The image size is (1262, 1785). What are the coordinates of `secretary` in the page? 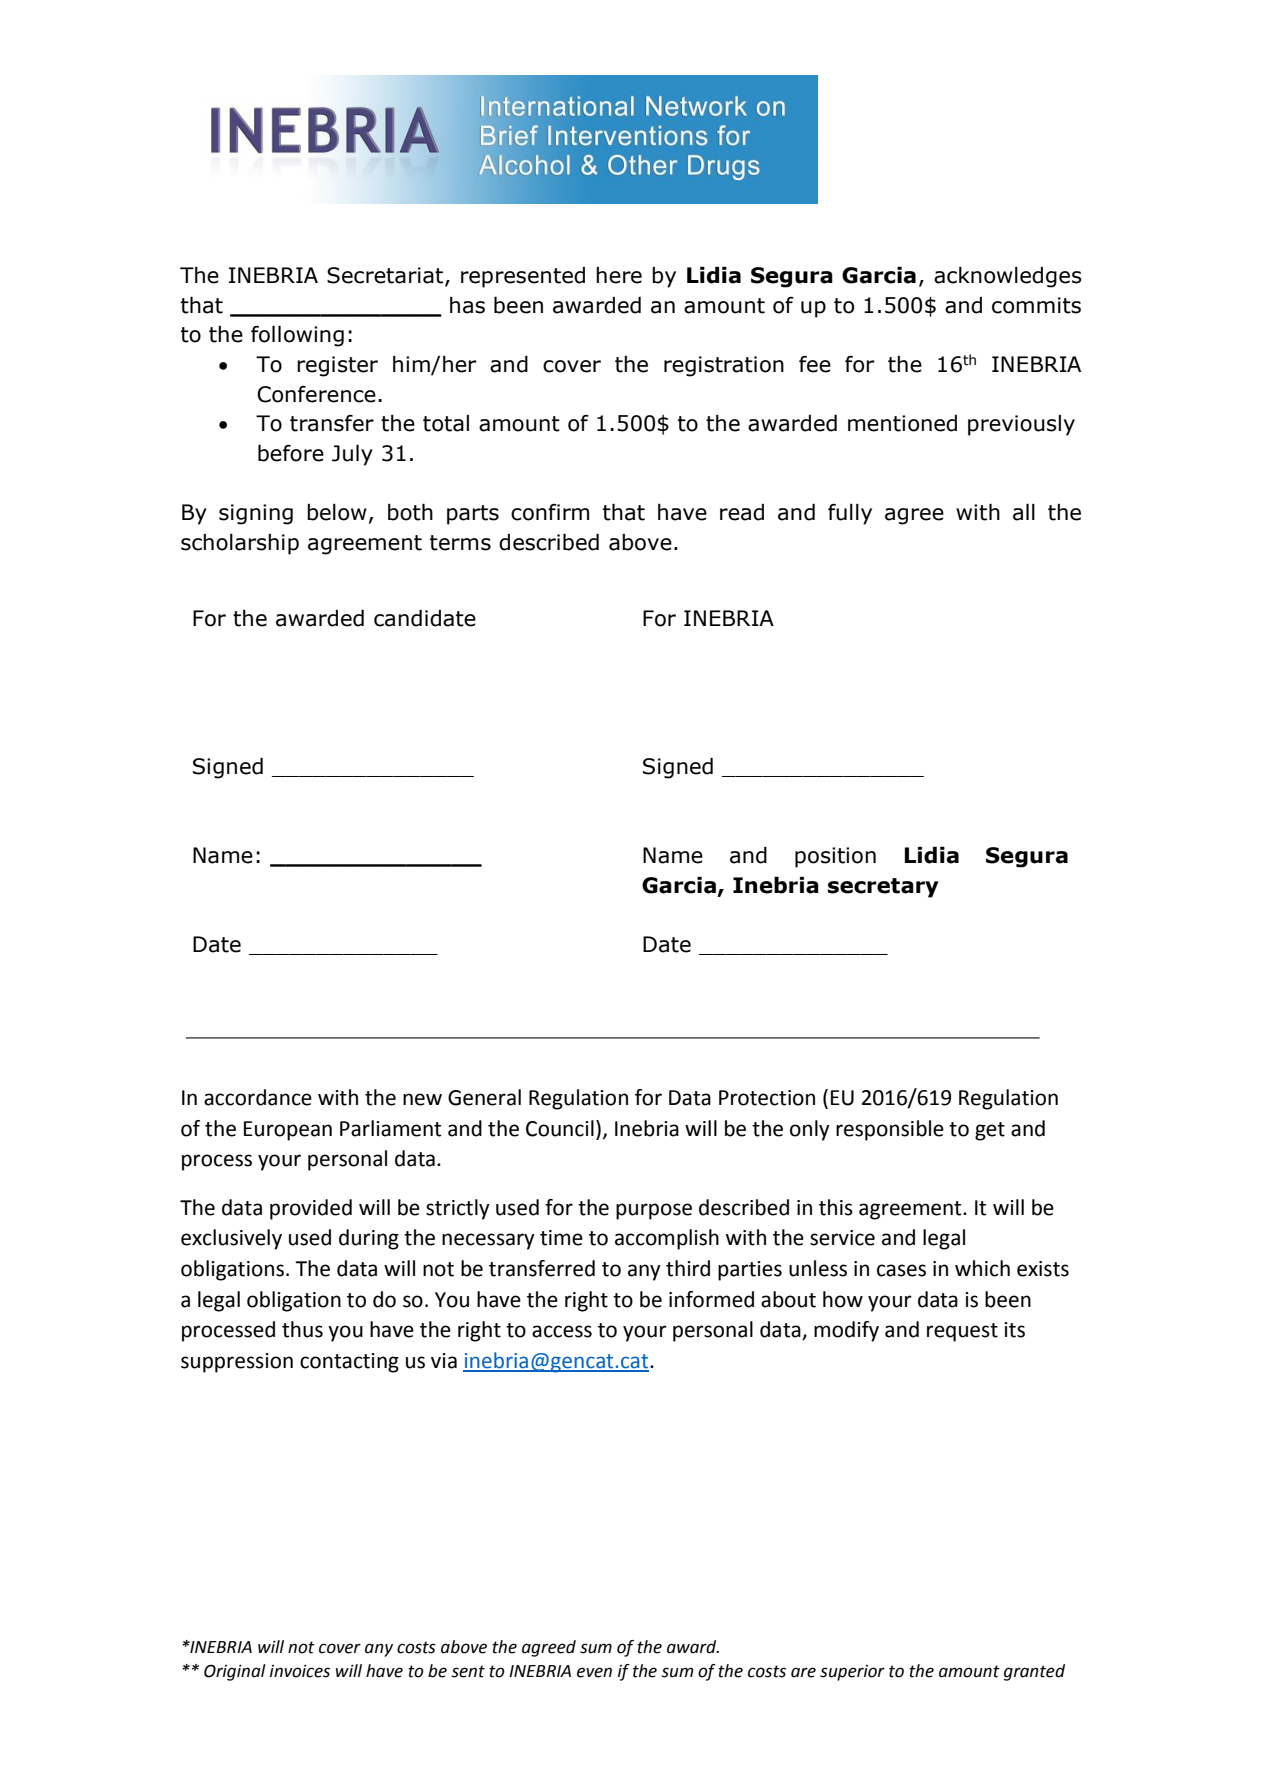 It's located at (883, 888).
